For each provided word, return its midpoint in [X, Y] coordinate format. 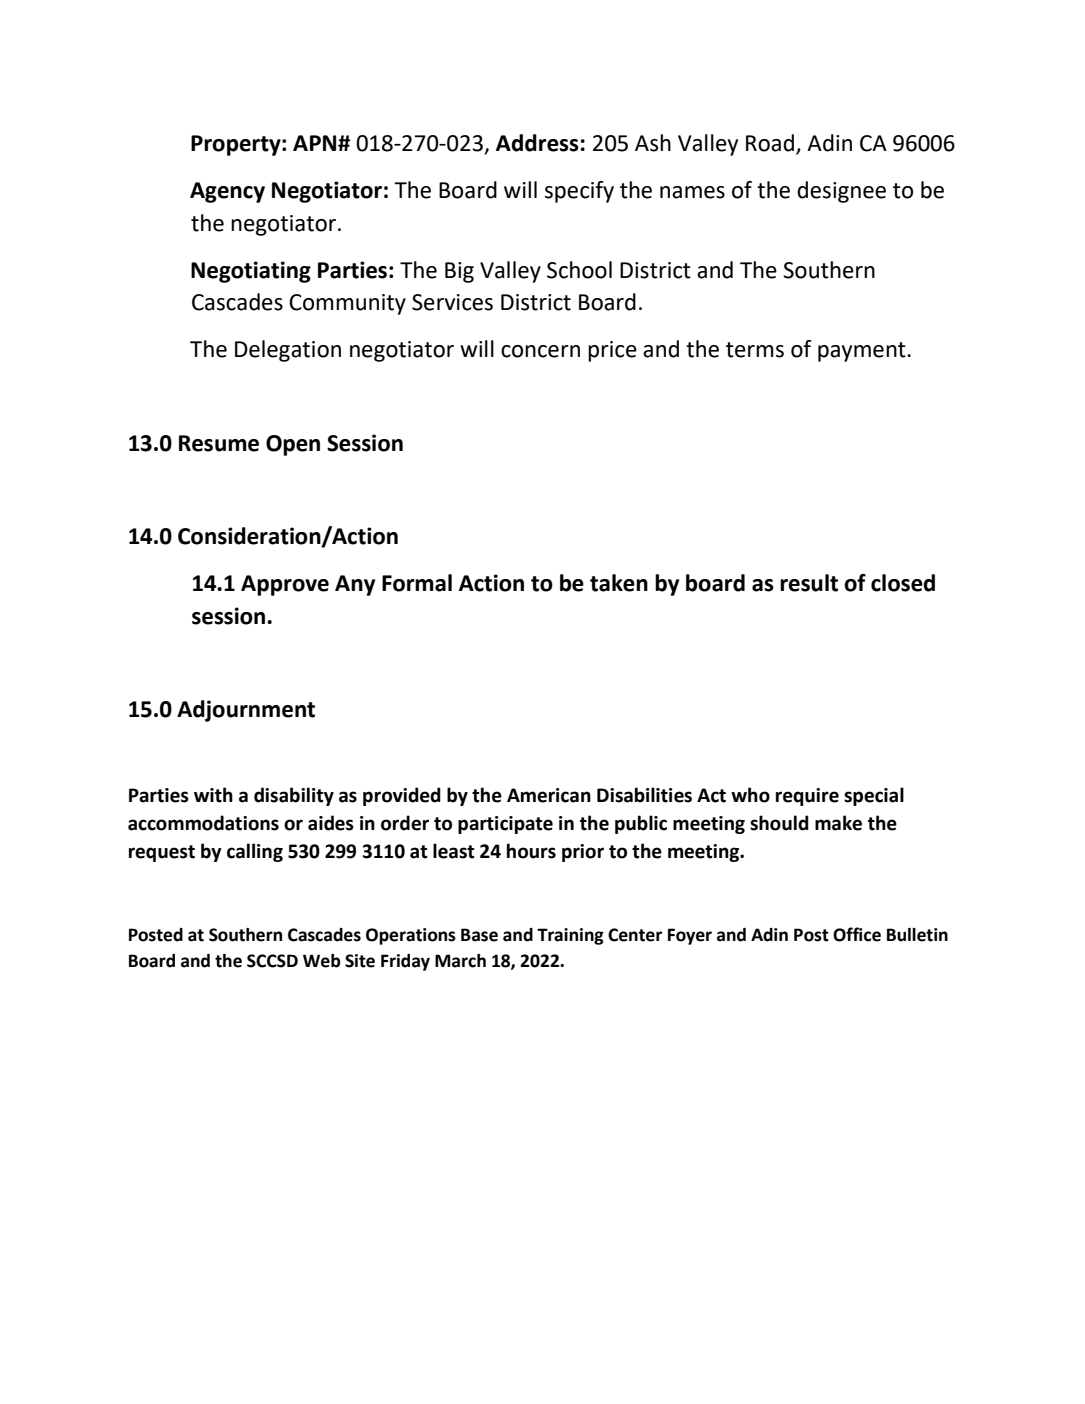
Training [570, 936]
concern [540, 351]
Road [771, 144]
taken [619, 583]
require [807, 797]
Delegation [288, 351]
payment [863, 352]
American [549, 795]
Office [857, 934]
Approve [285, 585]
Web [322, 961]
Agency [227, 192]
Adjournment [246, 711]
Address [537, 143]
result [809, 583]
